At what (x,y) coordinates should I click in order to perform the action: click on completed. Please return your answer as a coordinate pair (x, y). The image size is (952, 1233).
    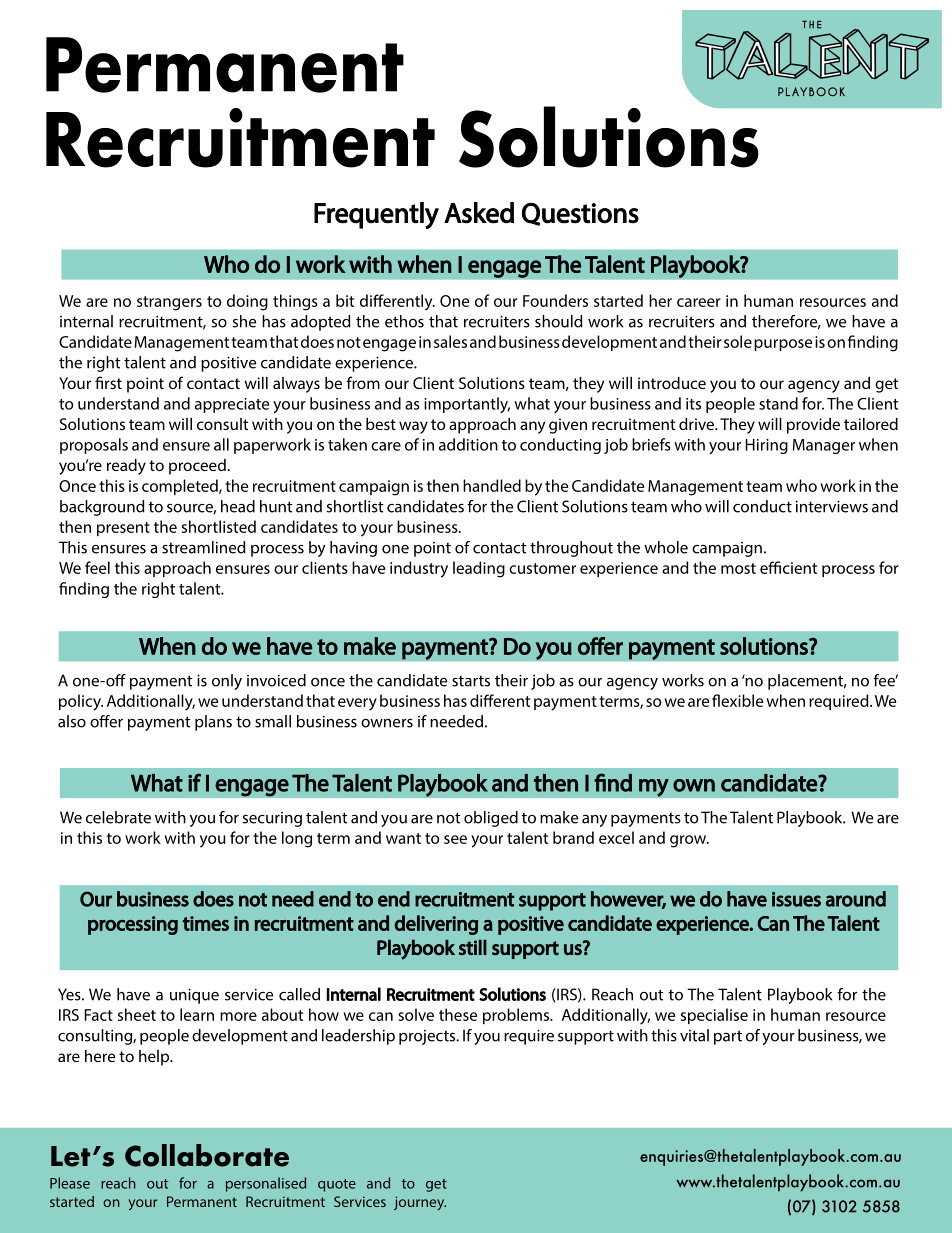
    Looking at the image, I should click on (181, 487).
